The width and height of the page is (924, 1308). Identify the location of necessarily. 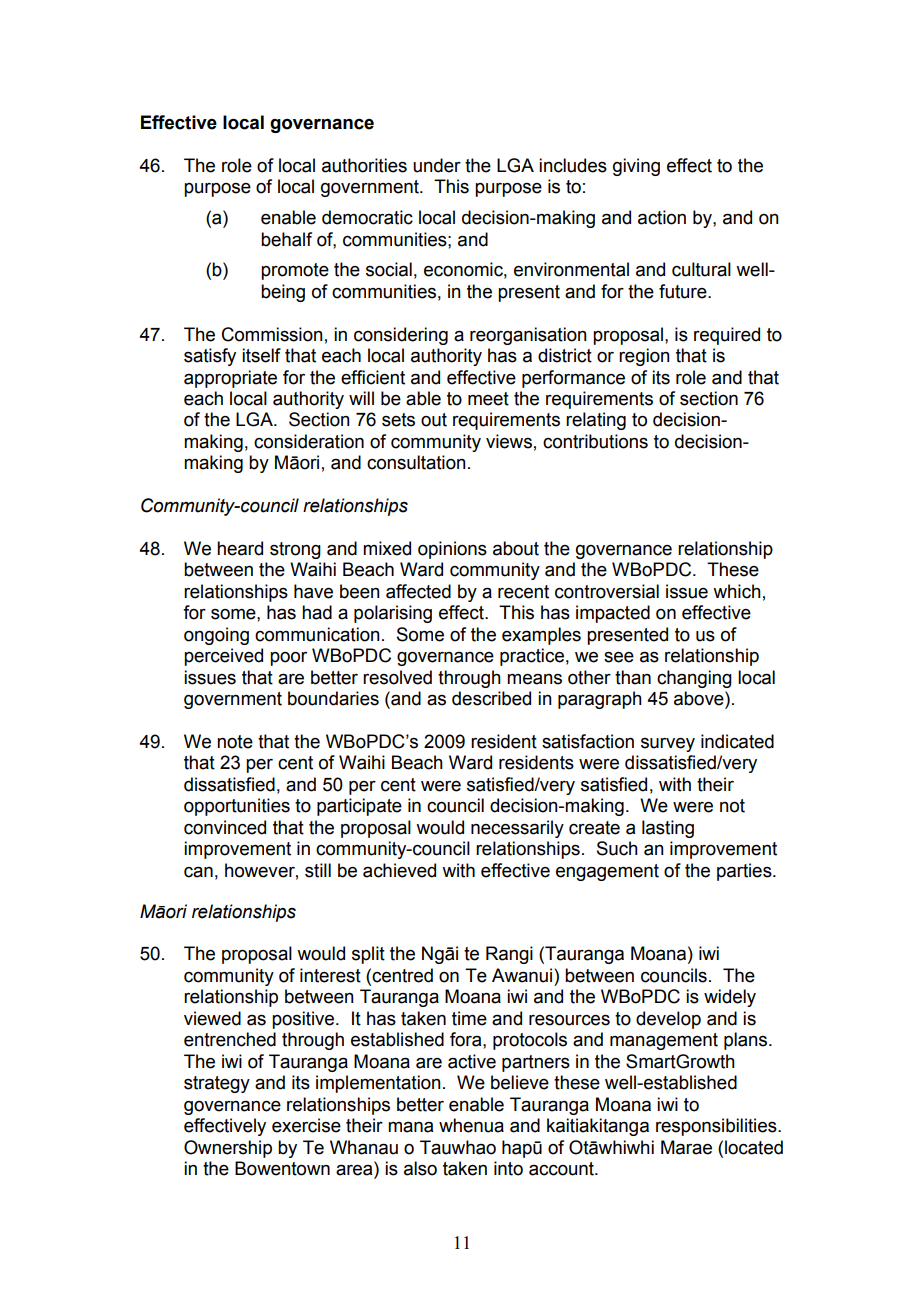
(517, 829).
